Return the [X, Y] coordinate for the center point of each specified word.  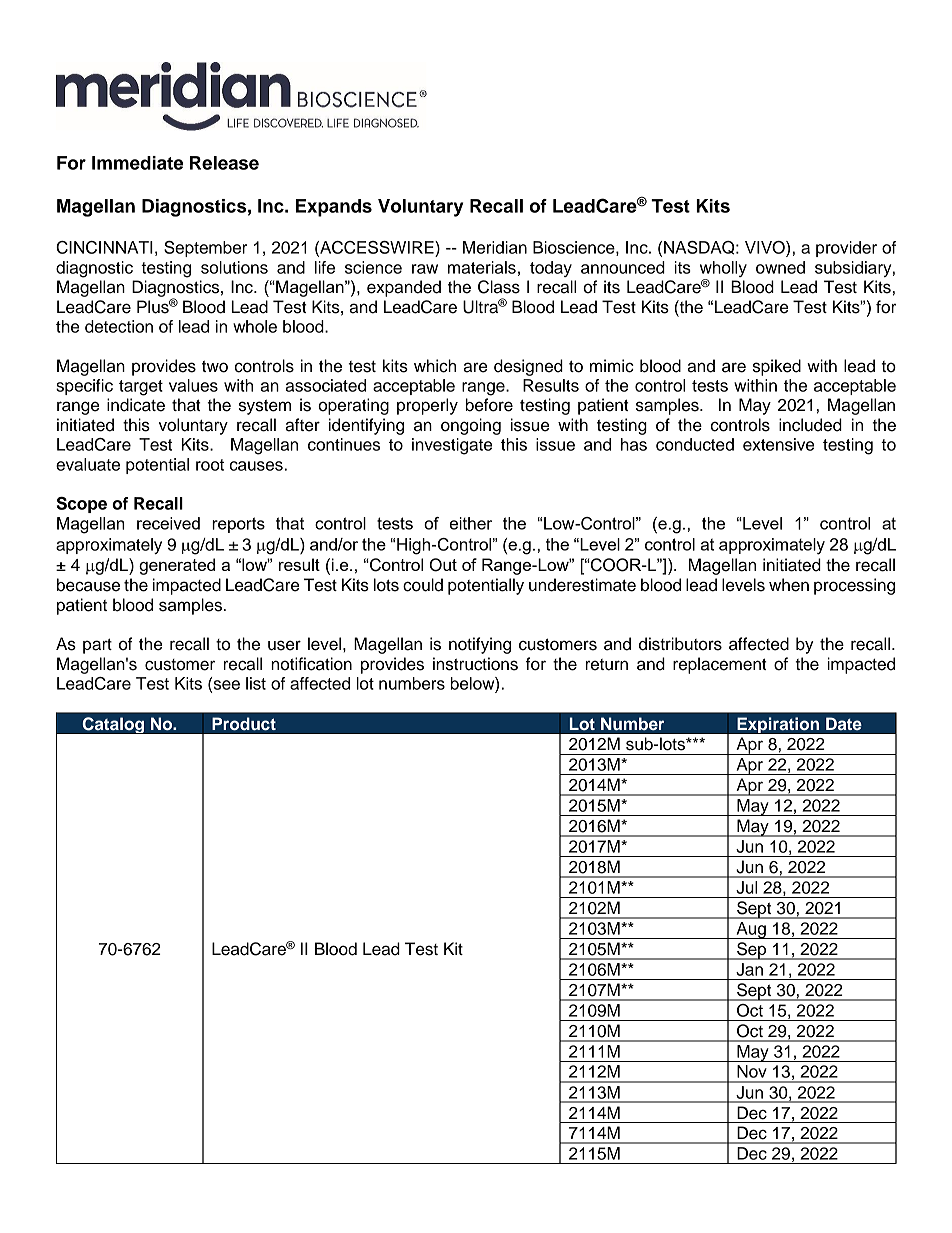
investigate [452, 446]
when [789, 585]
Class [499, 287]
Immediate [137, 163]
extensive [778, 444]
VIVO [766, 249]
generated [177, 566]
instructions [475, 664]
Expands [334, 208]
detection [119, 326]
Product [244, 724]
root [210, 465]
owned [780, 267]
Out [443, 565]
